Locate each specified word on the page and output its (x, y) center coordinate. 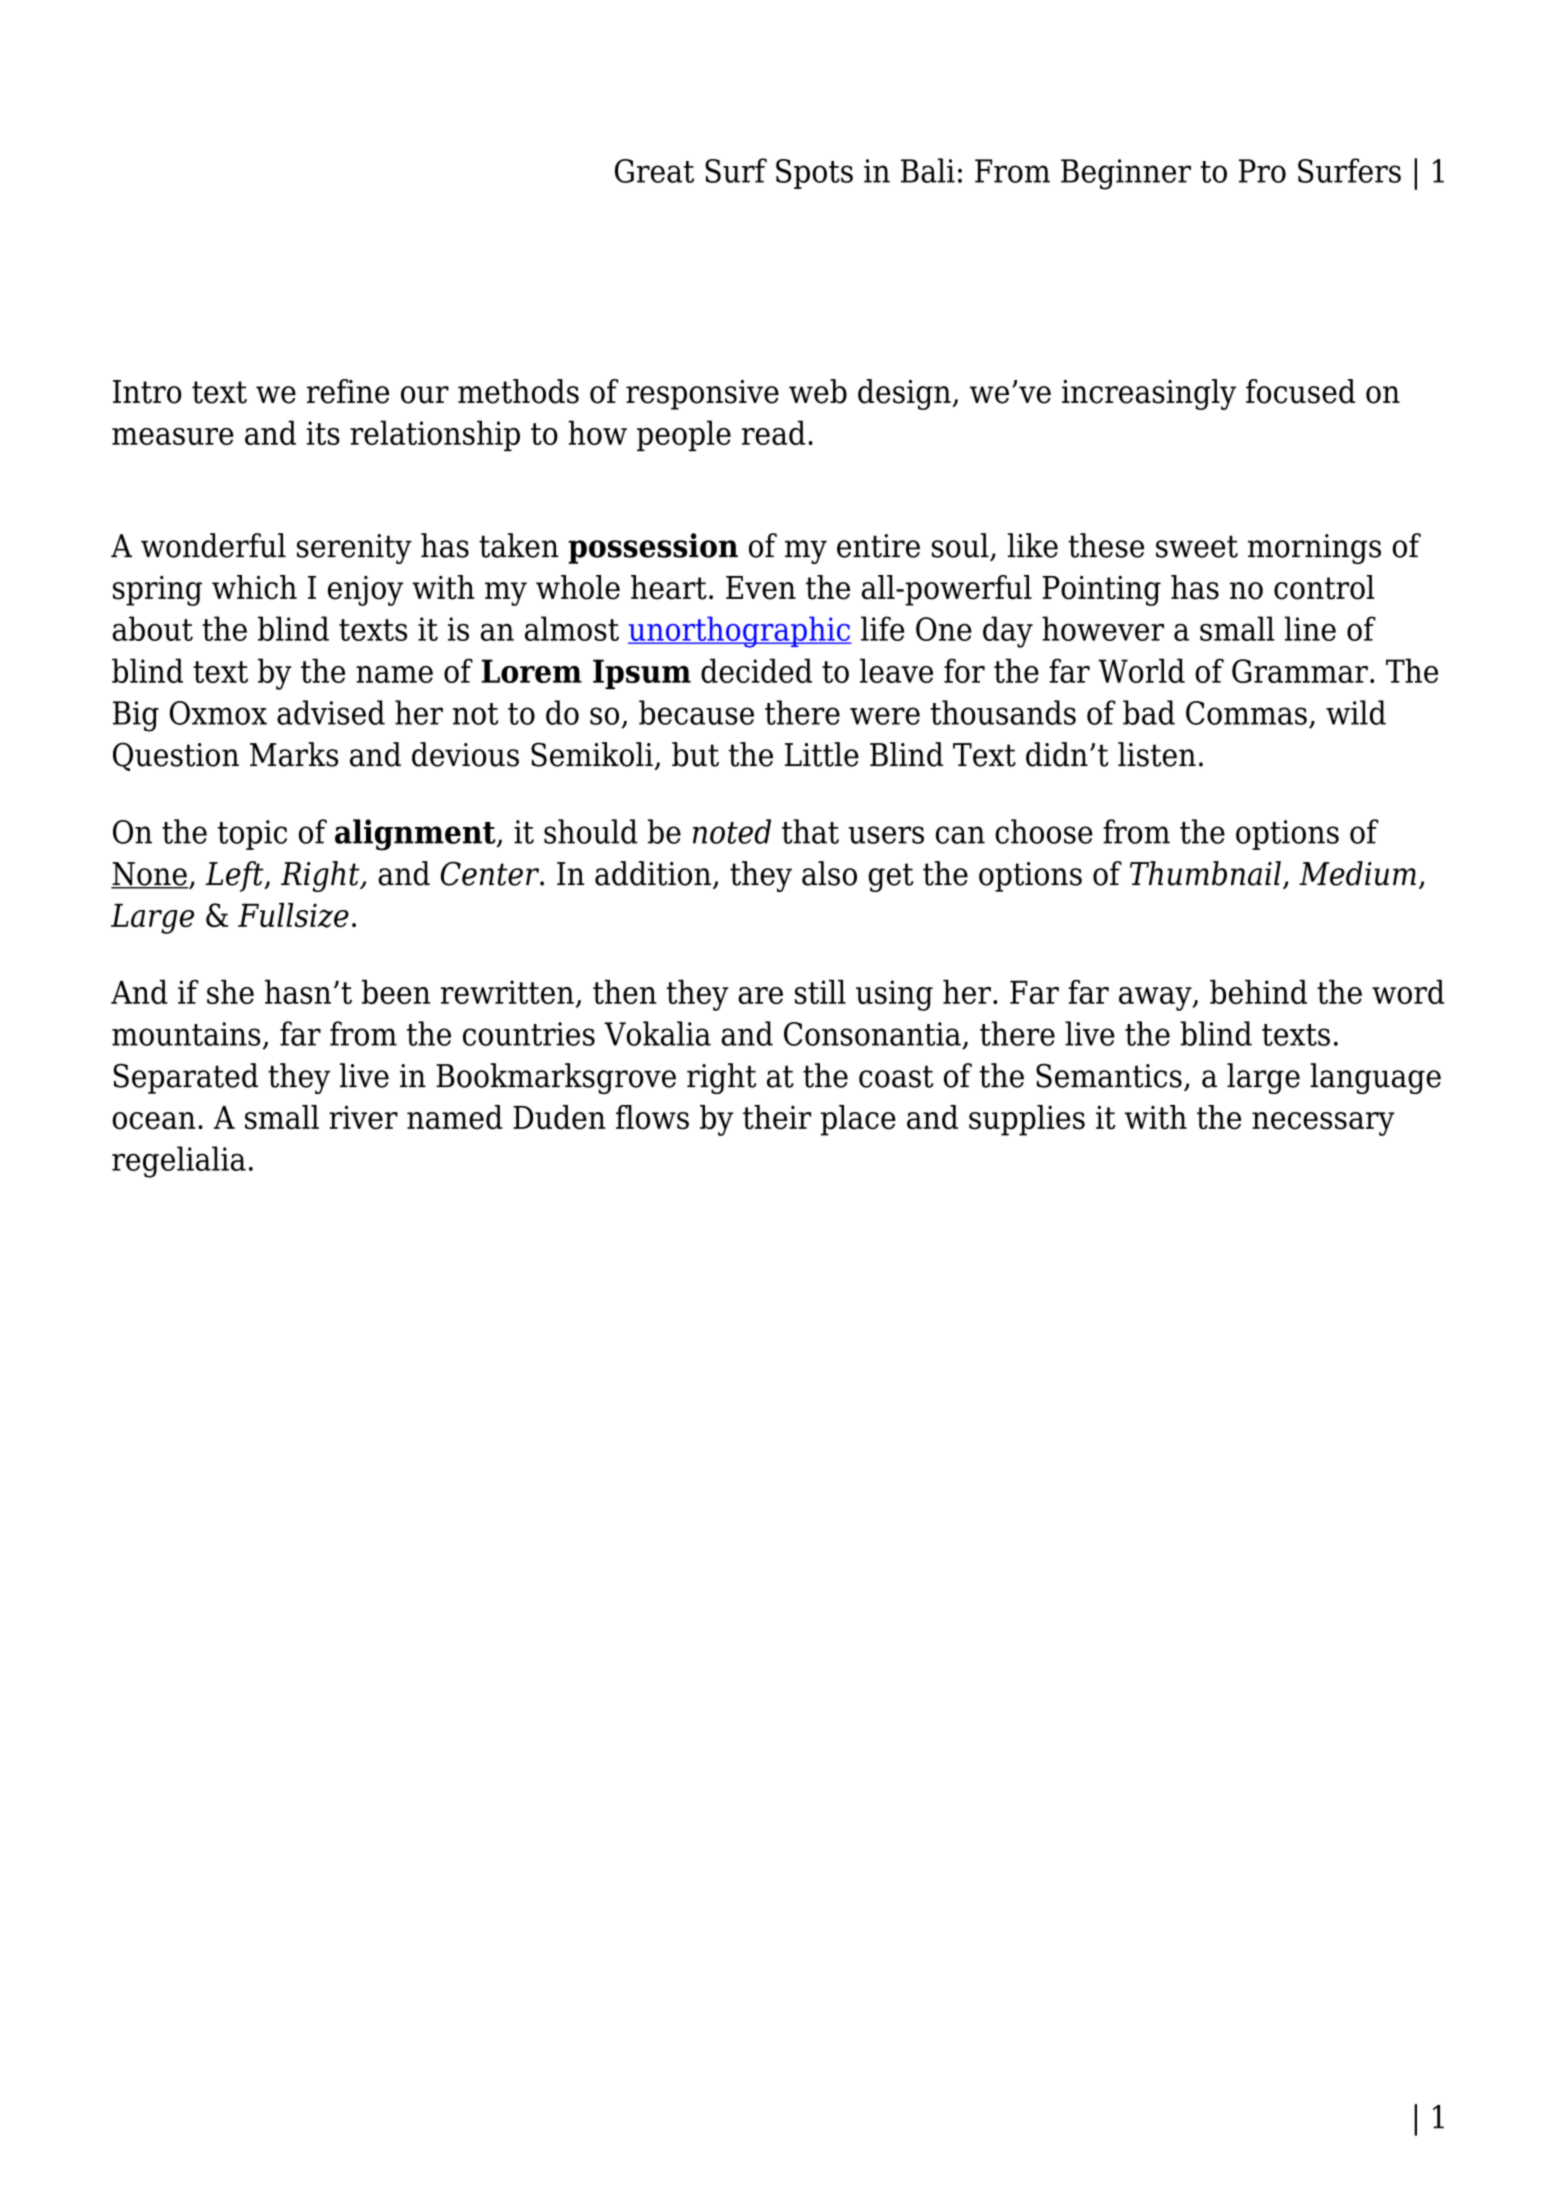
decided (756, 670)
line (1310, 628)
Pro (1262, 171)
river (363, 1117)
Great (654, 171)
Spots (814, 174)
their (777, 1117)
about (152, 628)
